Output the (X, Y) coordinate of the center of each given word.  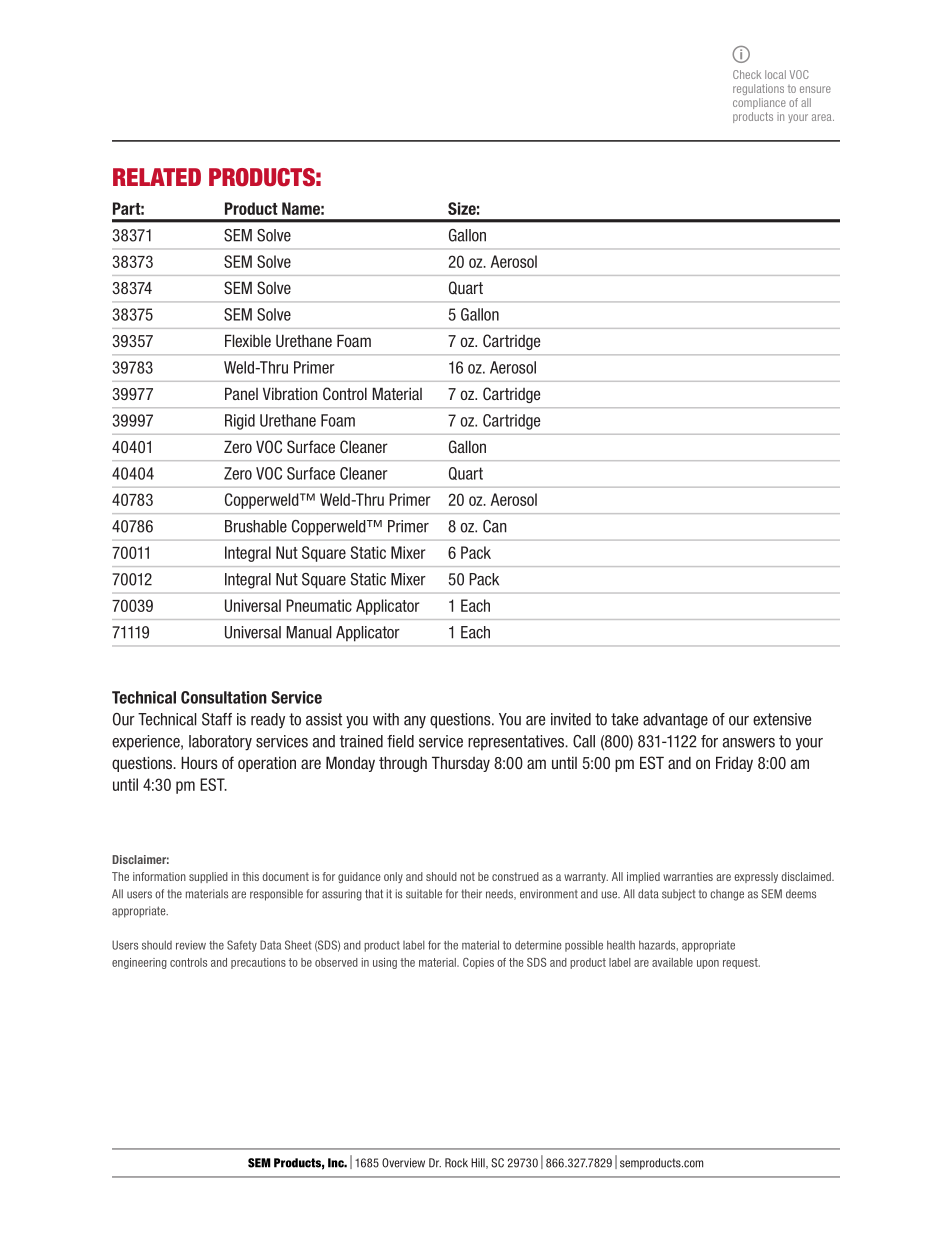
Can (495, 526)
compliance (759, 103)
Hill (479, 1163)
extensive (782, 719)
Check (747, 74)
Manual (309, 632)
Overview (403, 1163)
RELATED (157, 177)
